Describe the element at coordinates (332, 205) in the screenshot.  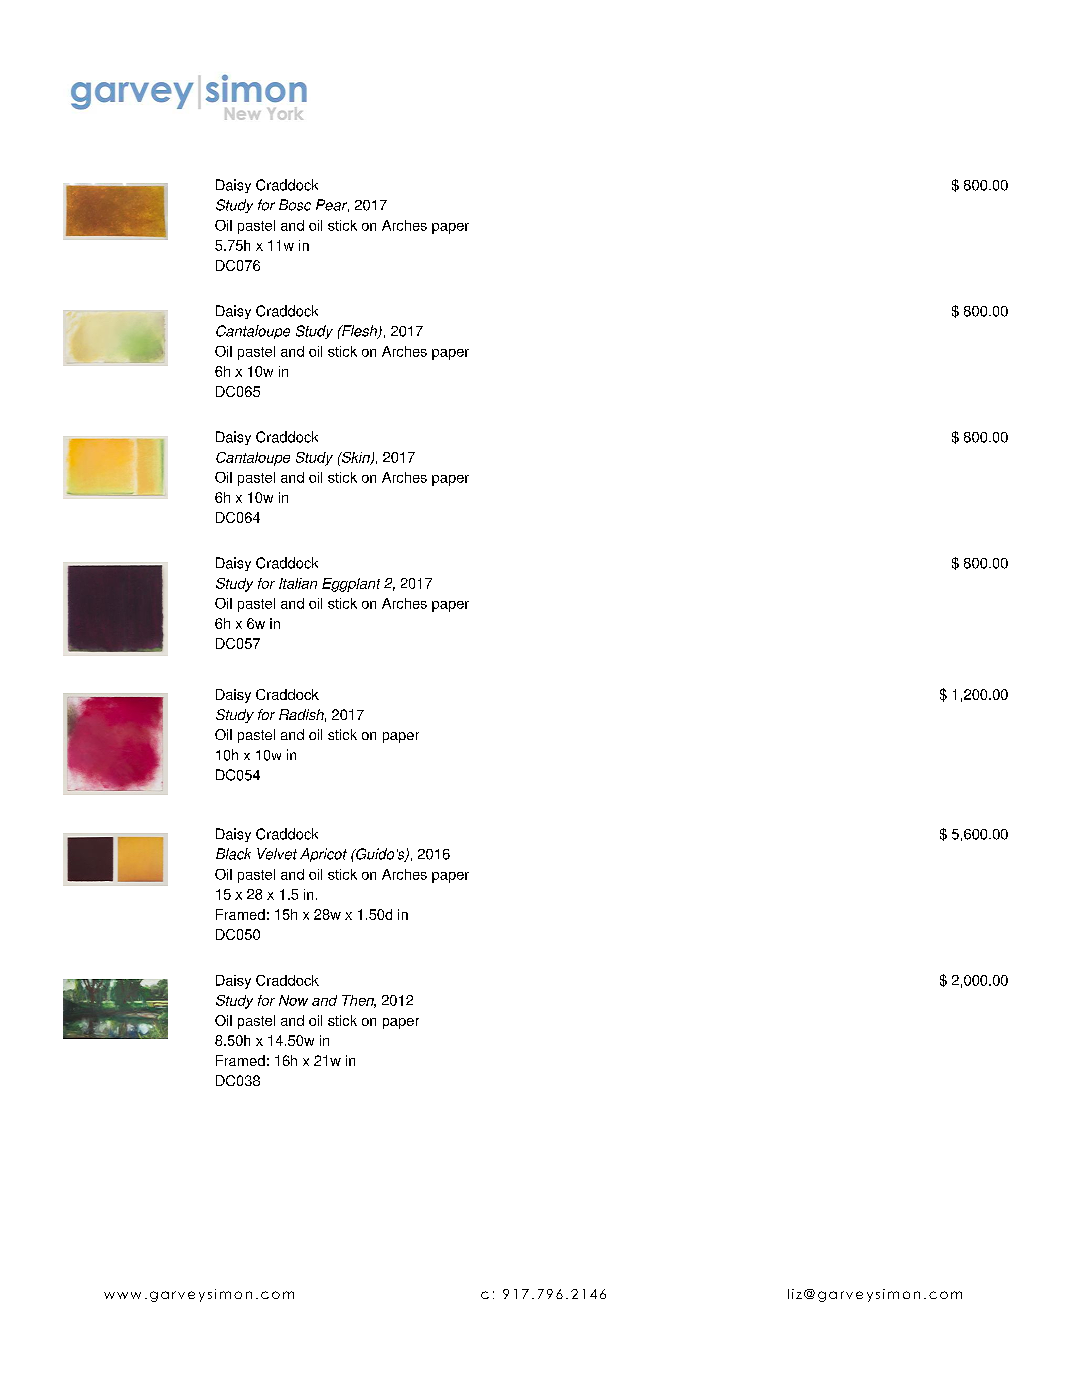
I see `Pear` at that location.
